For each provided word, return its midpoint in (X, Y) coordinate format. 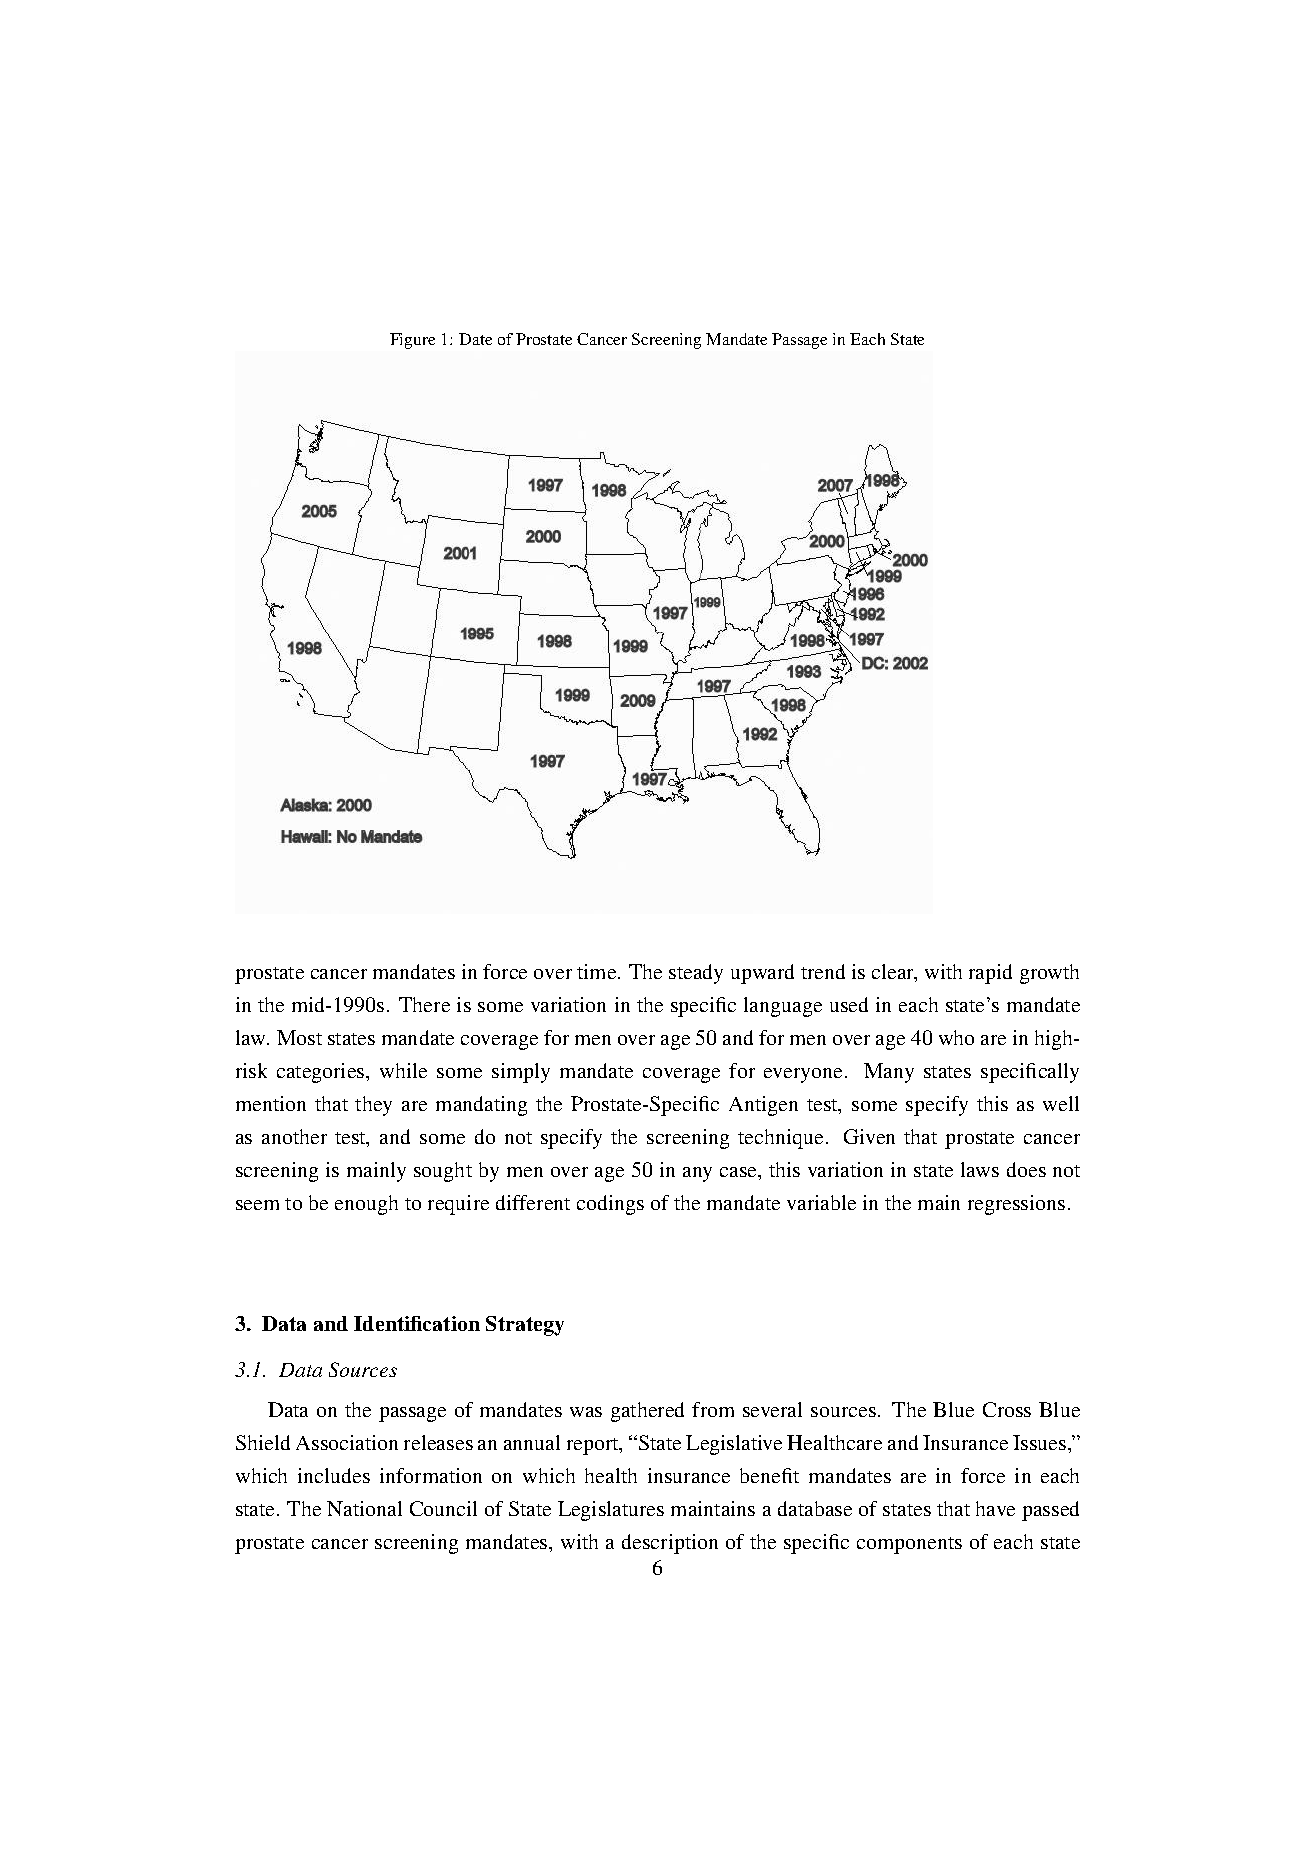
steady (696, 974)
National (364, 1508)
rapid (990, 974)
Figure (412, 341)
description (670, 1544)
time (598, 971)
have (995, 1508)
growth (1049, 974)
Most (299, 1037)
